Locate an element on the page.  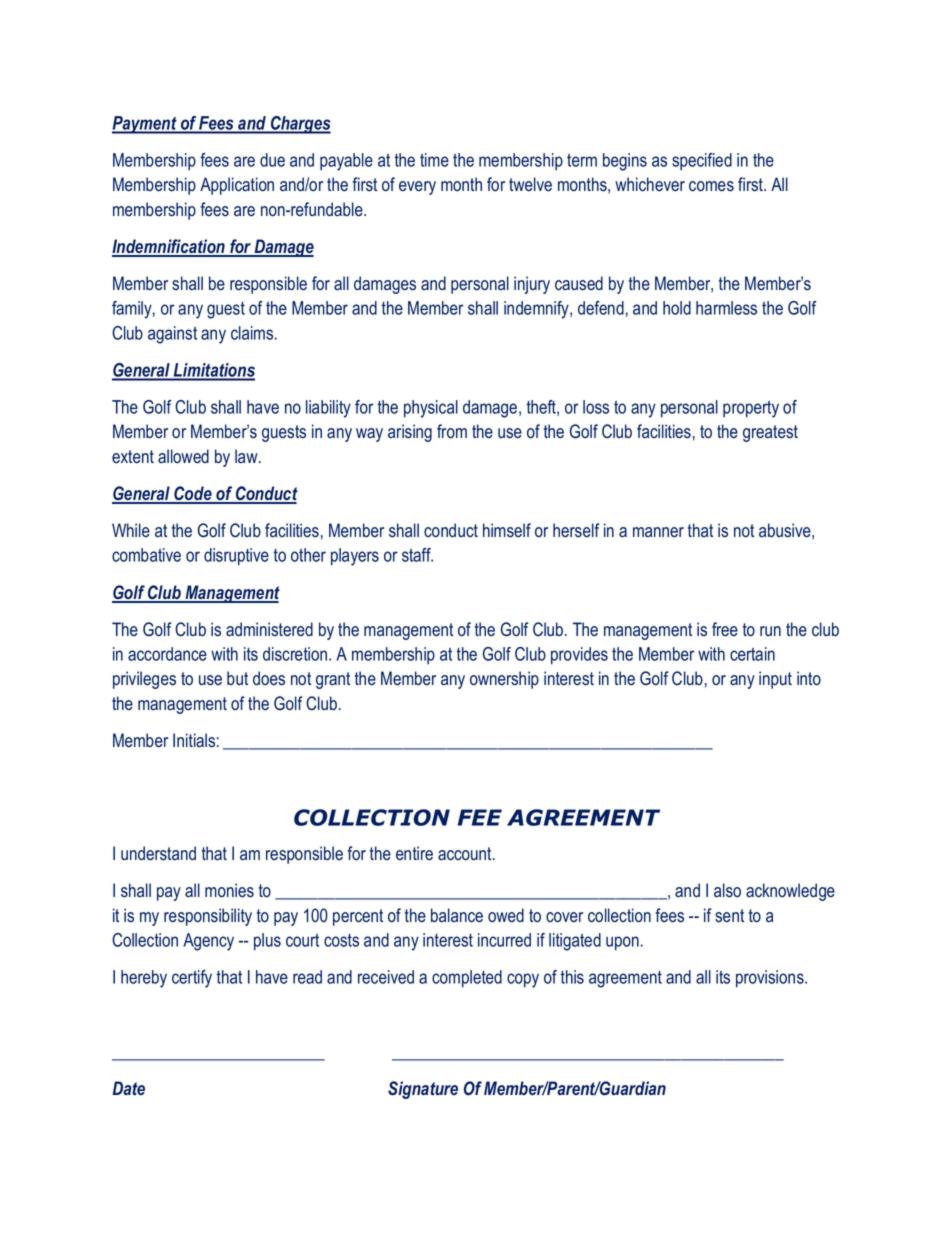
administered is located at coordinates (269, 629).
